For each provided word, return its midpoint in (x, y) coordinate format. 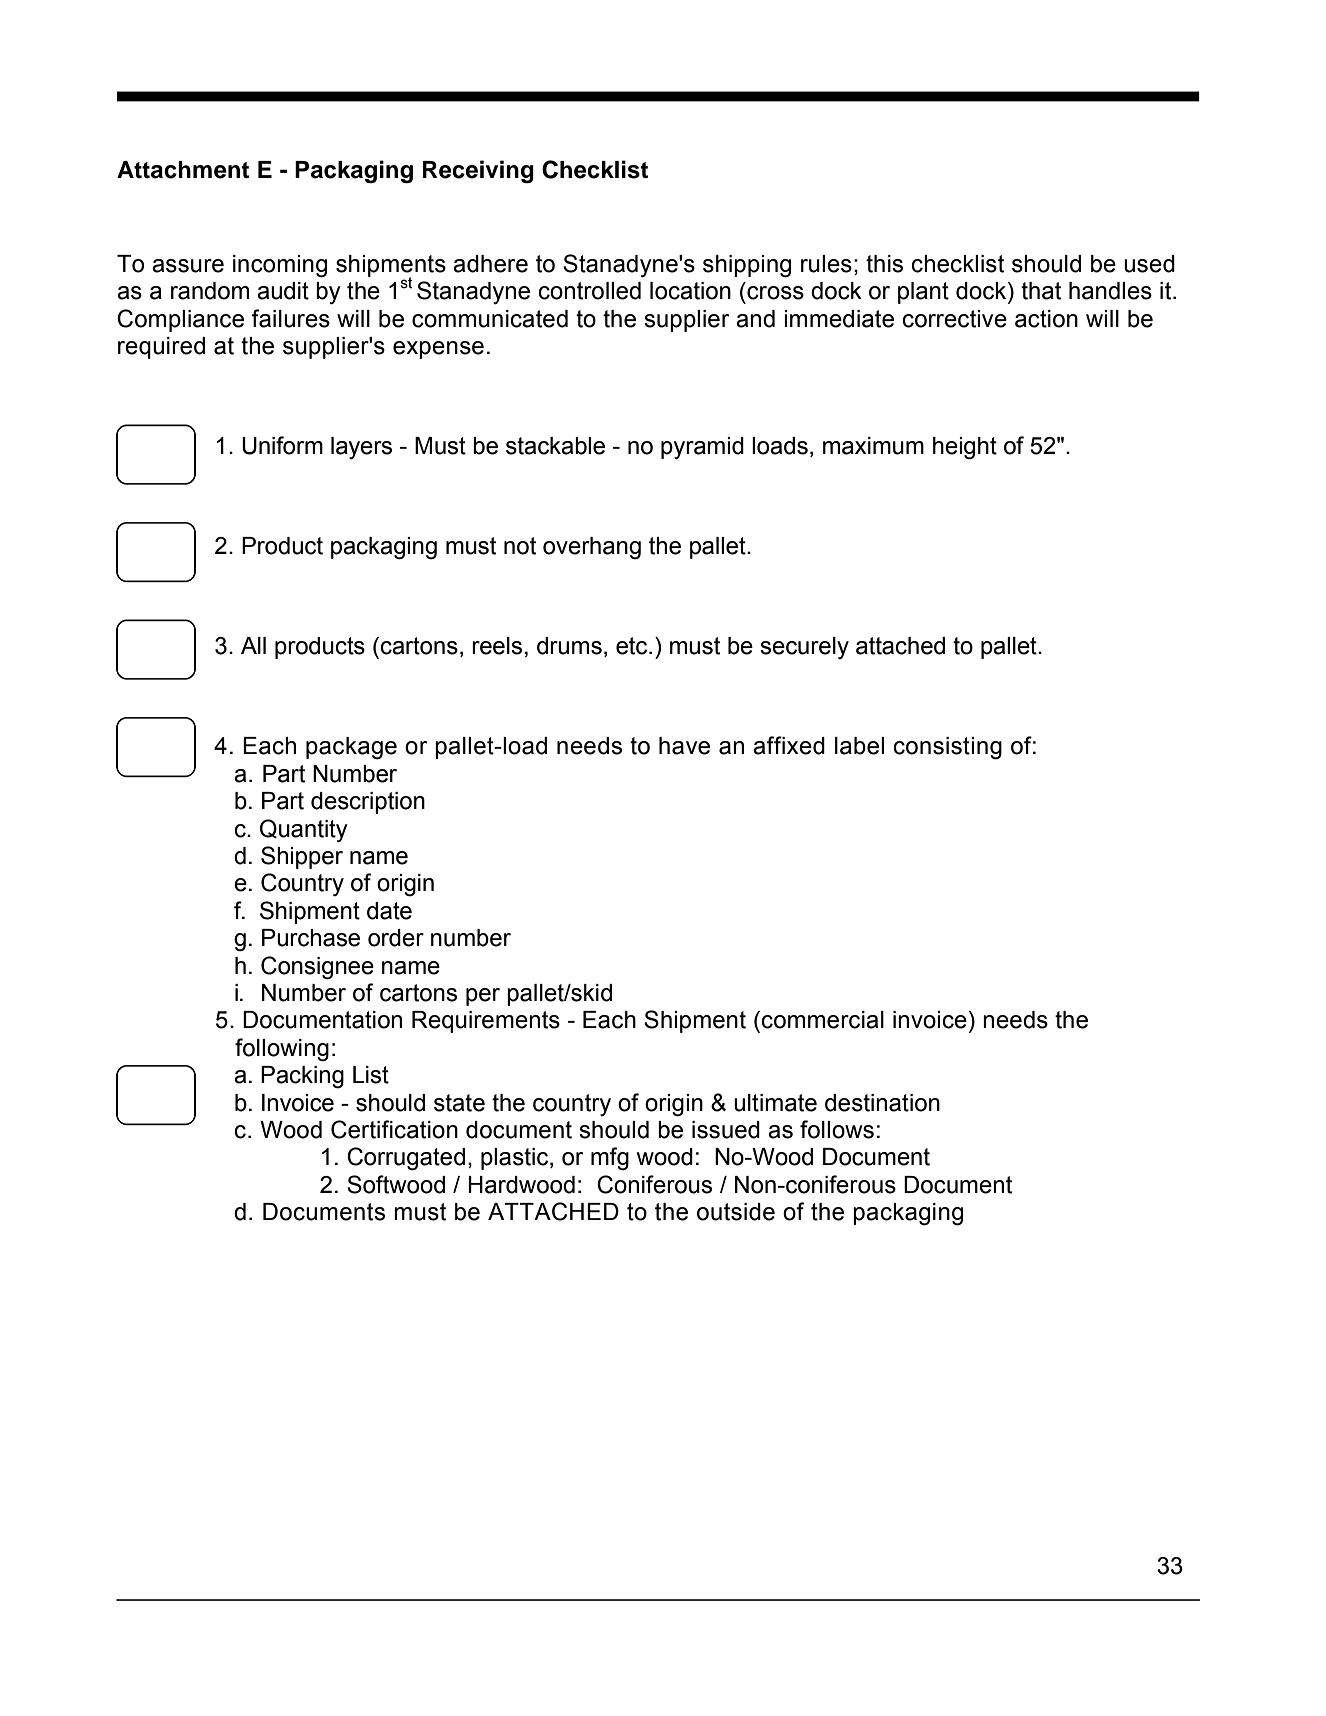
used (1149, 264)
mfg (610, 1159)
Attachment (183, 170)
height (965, 448)
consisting (948, 748)
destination (882, 1103)
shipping (747, 266)
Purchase (311, 938)
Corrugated (406, 1159)
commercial (823, 1020)
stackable (555, 446)
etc (633, 646)
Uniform (282, 445)
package (351, 748)
